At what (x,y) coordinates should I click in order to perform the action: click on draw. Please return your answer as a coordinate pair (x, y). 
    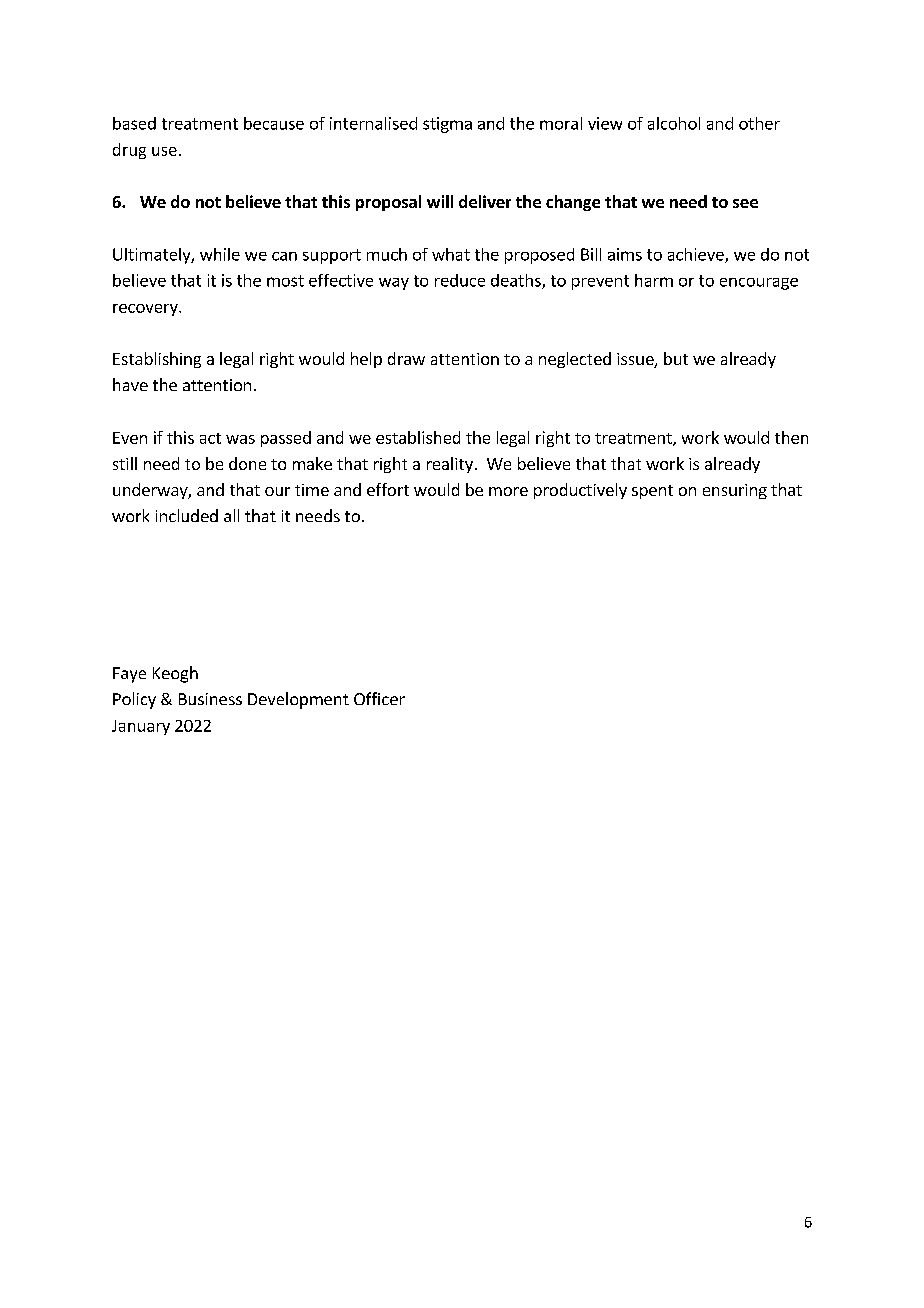
    Looking at the image, I should click on (406, 358).
